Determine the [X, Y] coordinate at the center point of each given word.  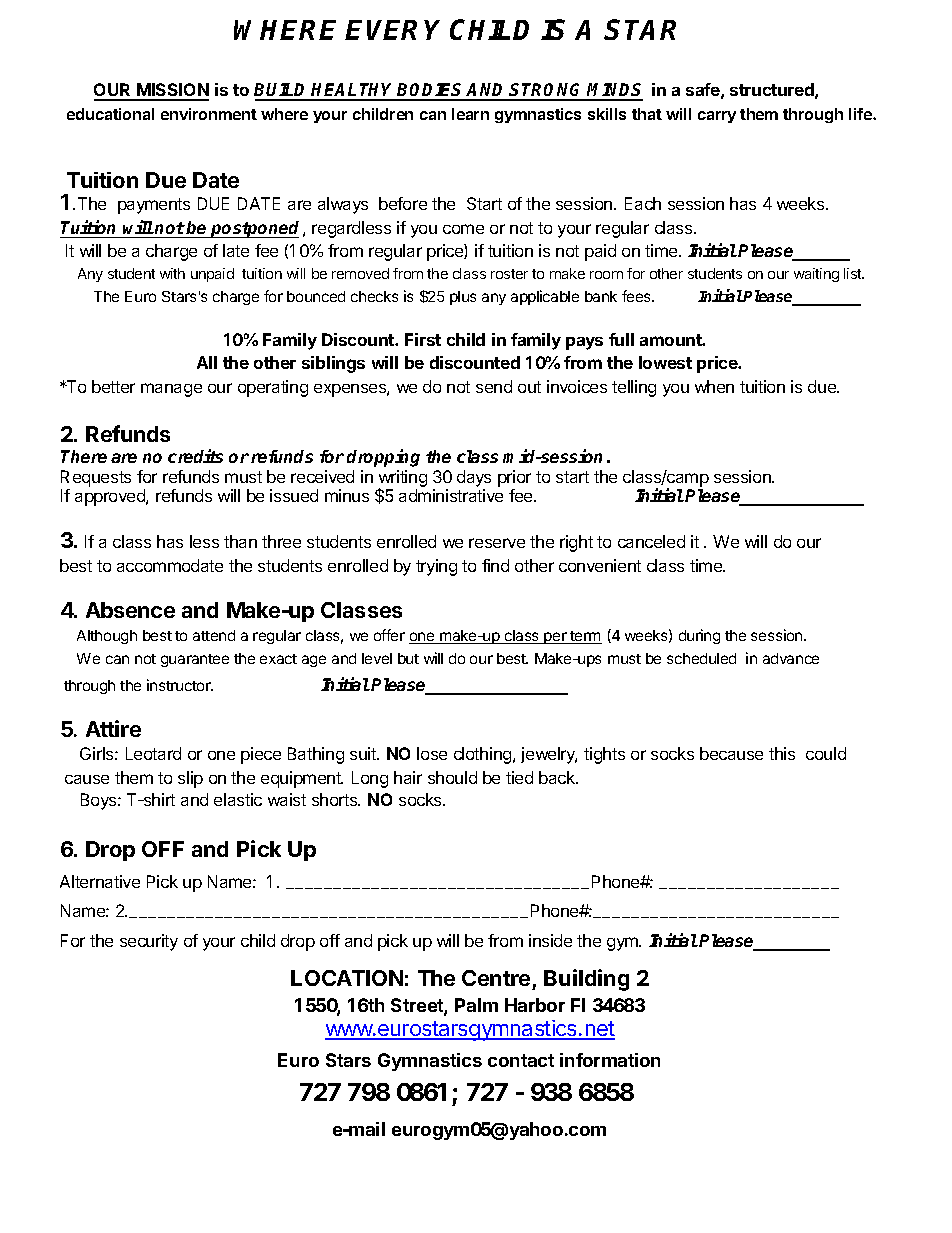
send [494, 386]
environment [209, 114]
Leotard [153, 753]
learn [470, 114]
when [714, 386]
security [149, 942]
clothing [484, 755]
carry [717, 117]
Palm [476, 1005]
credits [195, 456]
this [782, 753]
